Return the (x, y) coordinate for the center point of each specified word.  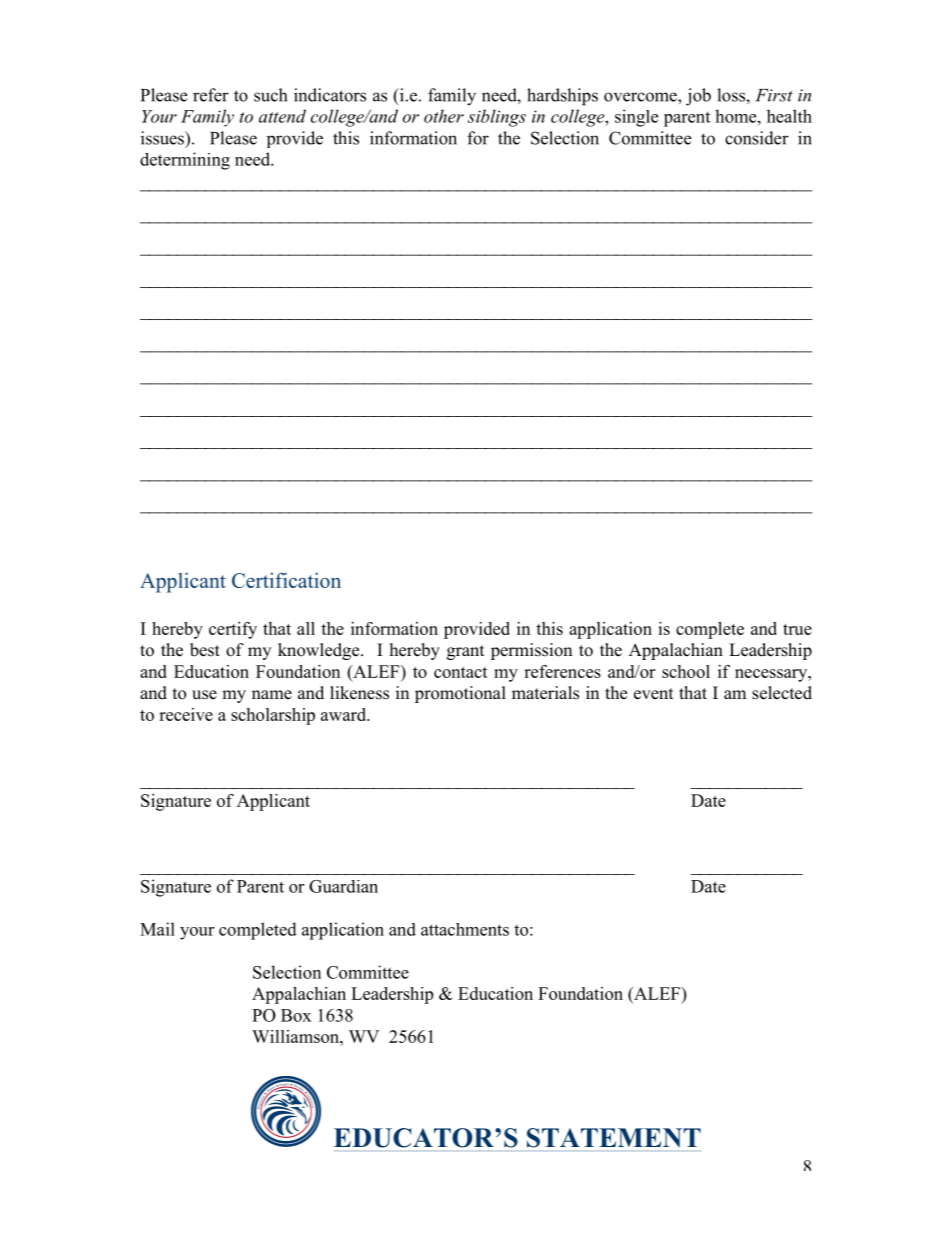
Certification (286, 580)
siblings (497, 118)
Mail (157, 929)
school (686, 671)
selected (782, 693)
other (444, 116)
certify (233, 630)
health (789, 116)
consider (757, 138)
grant (465, 652)
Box (296, 1015)
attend (282, 116)
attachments (465, 929)
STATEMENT (614, 1138)
